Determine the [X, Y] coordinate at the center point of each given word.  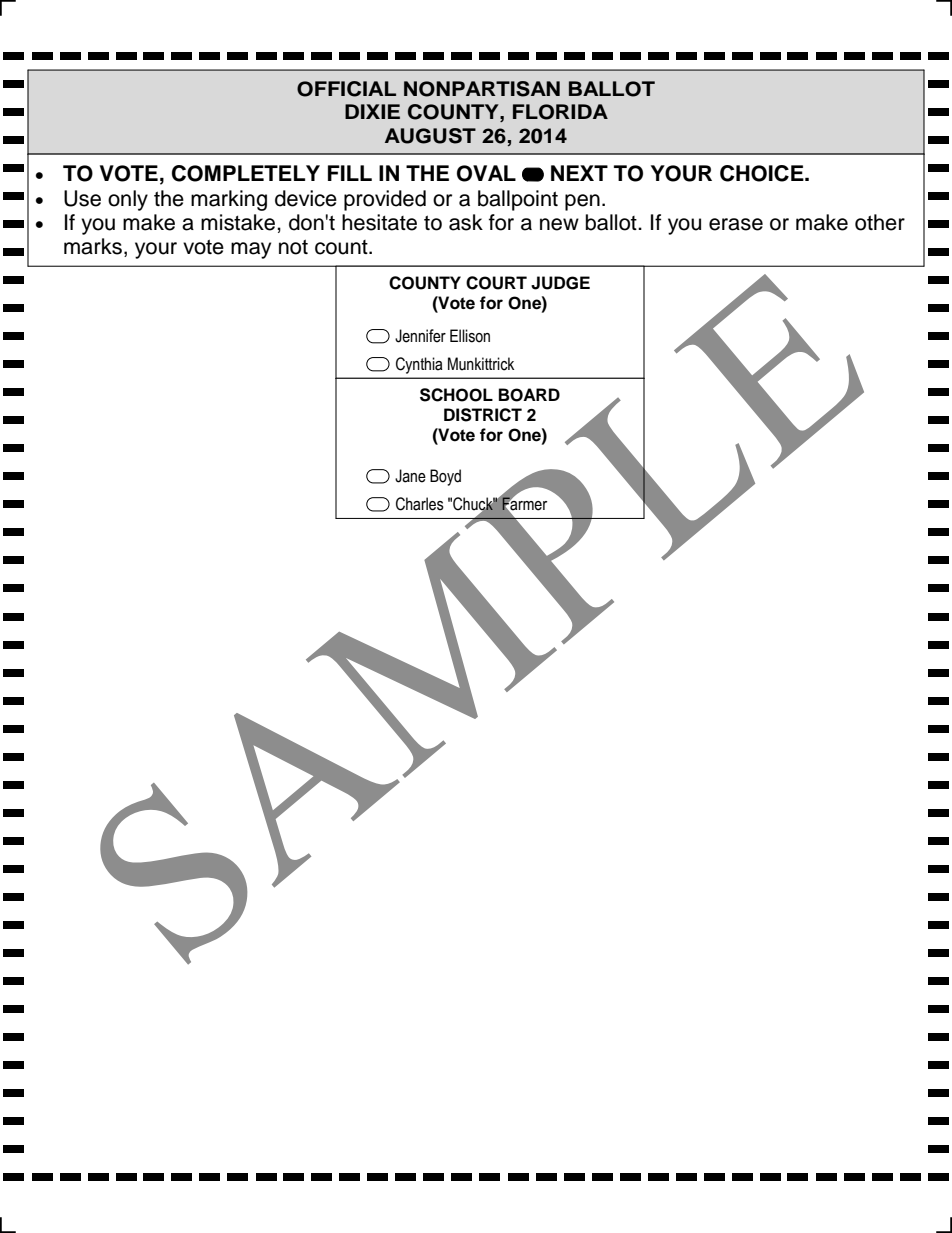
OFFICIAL [346, 89]
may [251, 250]
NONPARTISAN [482, 89]
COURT [496, 283]
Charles [420, 504]
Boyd [445, 477]
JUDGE [560, 283]
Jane [410, 476]
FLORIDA [560, 112]
